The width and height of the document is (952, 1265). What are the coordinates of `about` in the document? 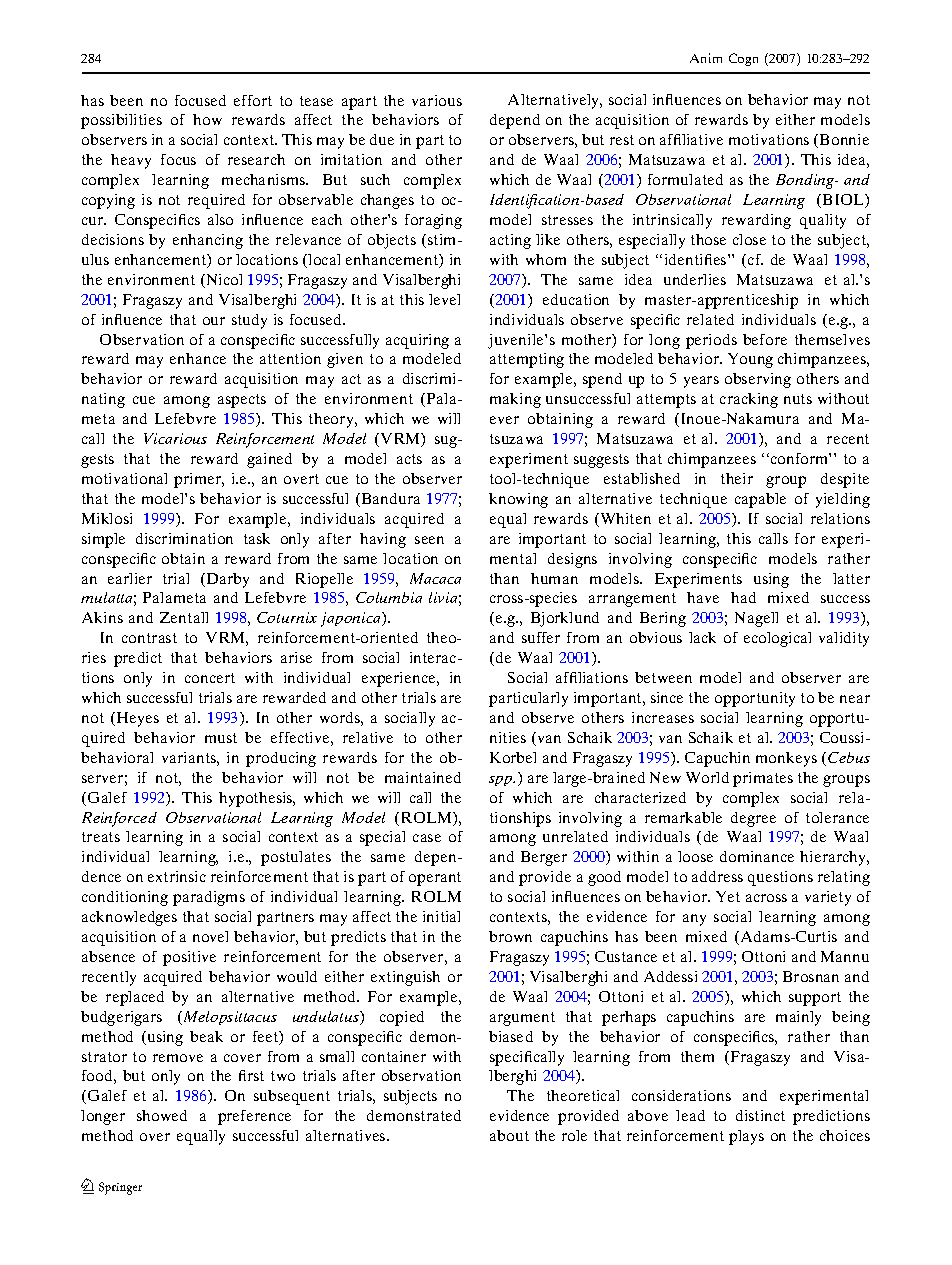 It's located at (509, 1135).
